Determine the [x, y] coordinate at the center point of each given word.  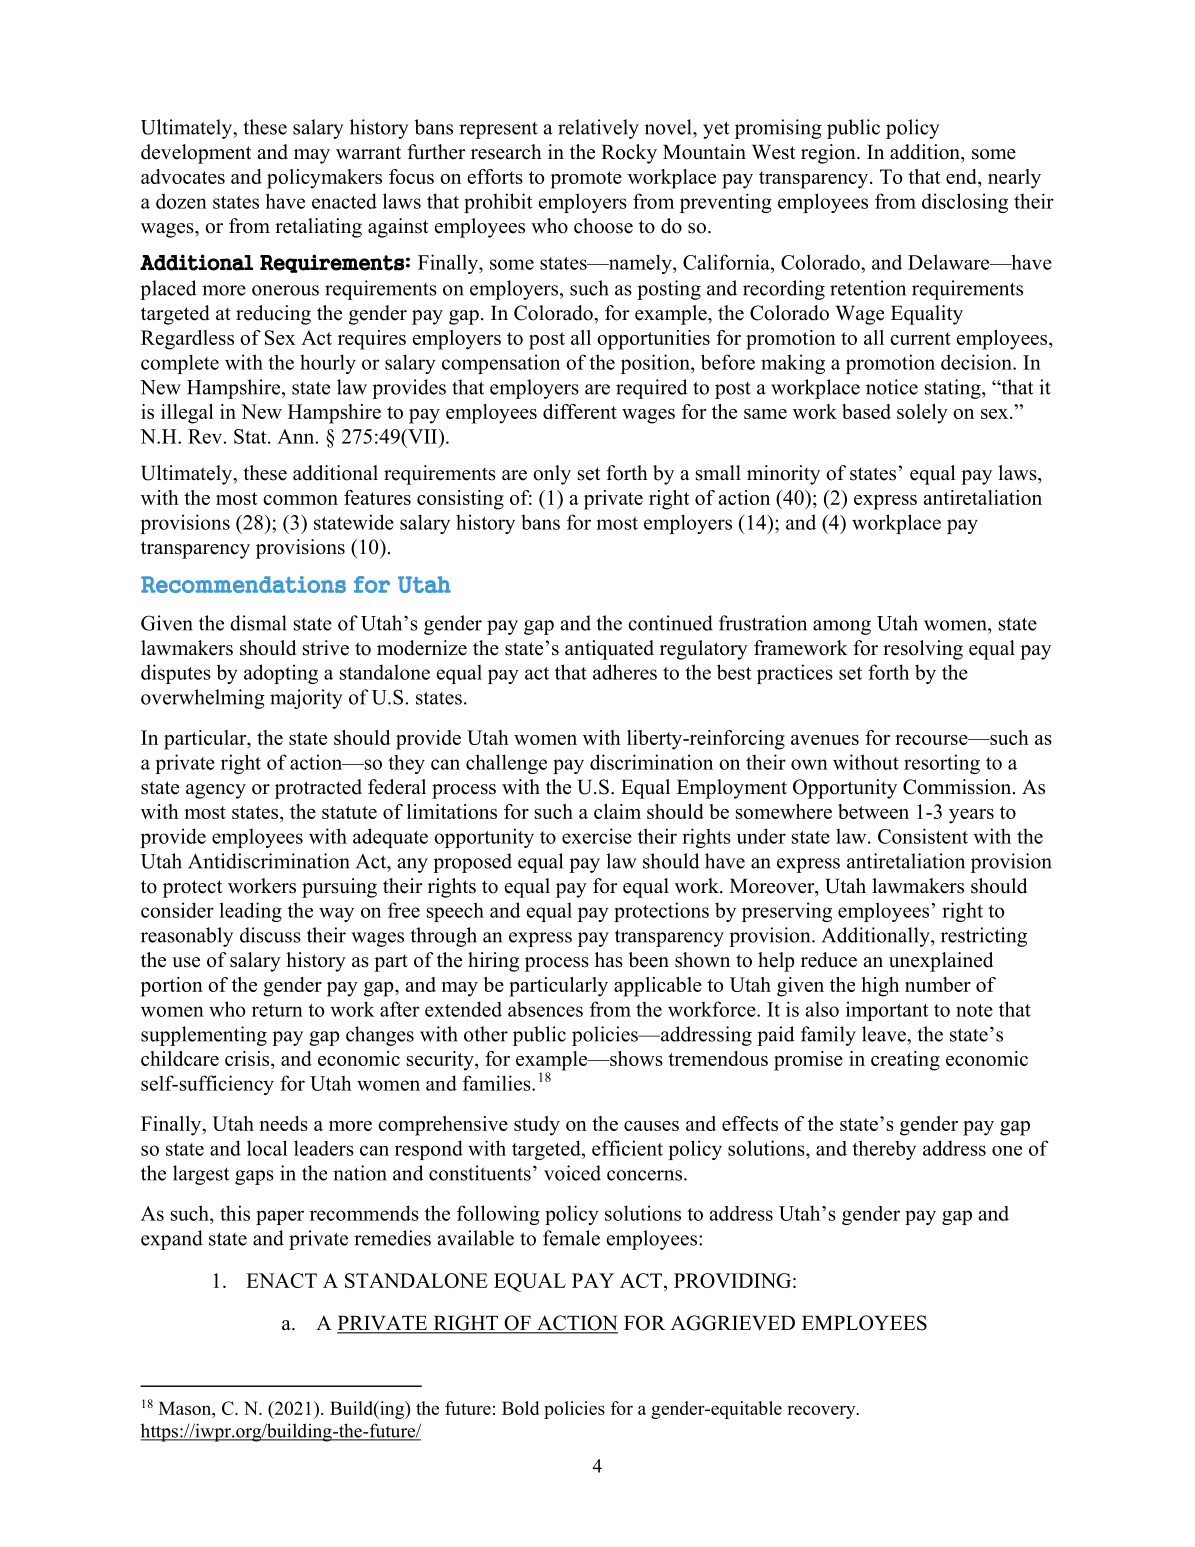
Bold [520, 1408]
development [196, 154]
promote [586, 180]
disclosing [965, 203]
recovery [822, 1412]
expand [172, 1240]
